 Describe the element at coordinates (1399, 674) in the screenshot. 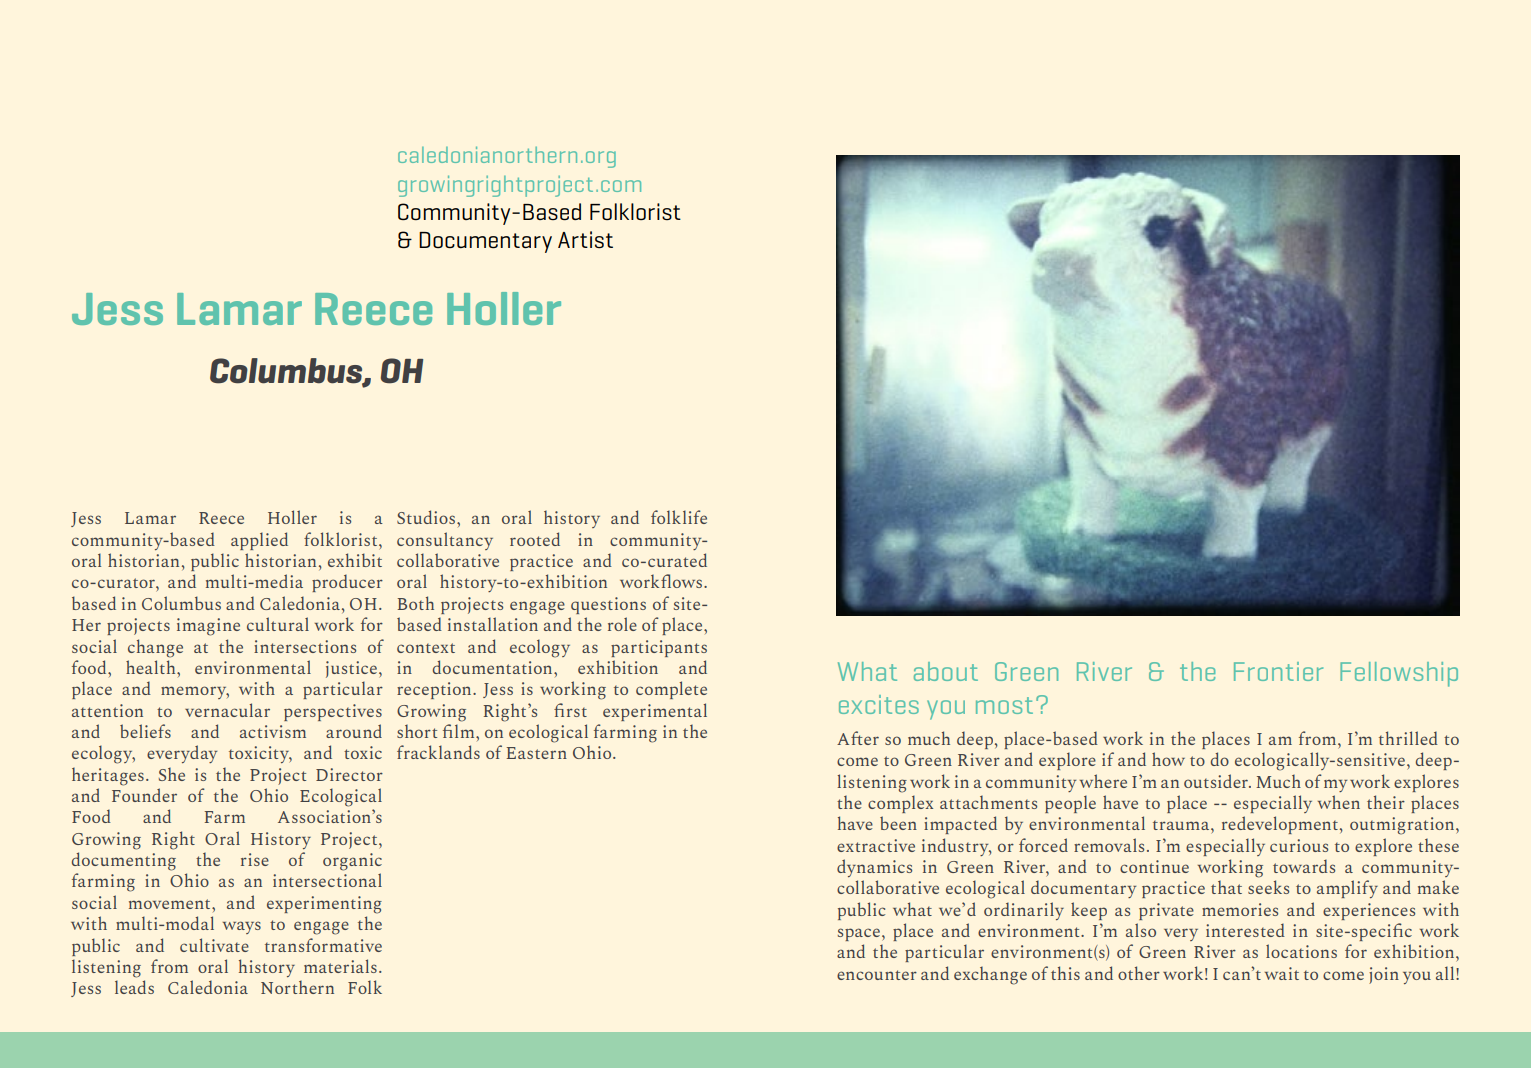

I see `Fellowship` at that location.
